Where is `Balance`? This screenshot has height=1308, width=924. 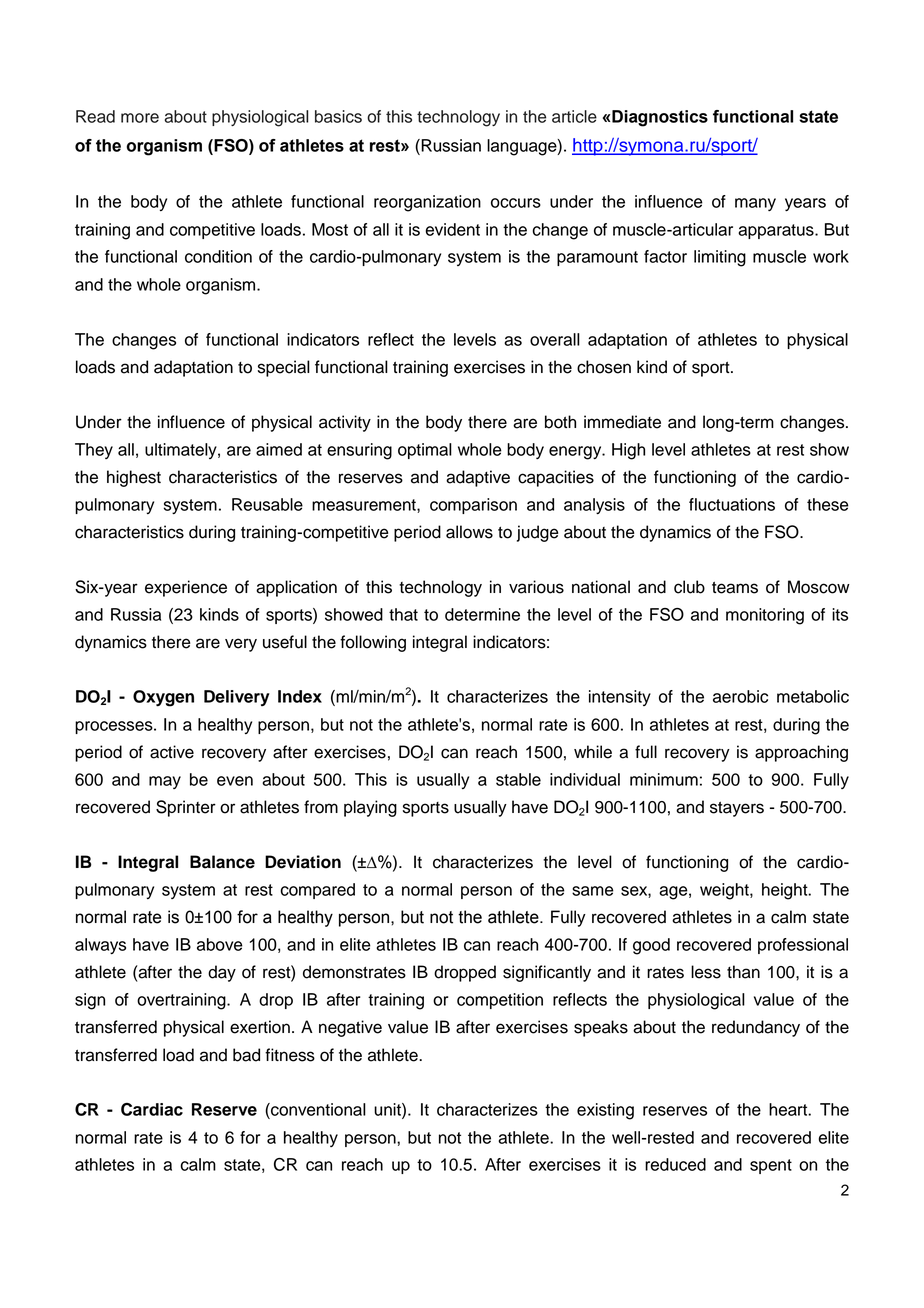
Balance is located at coordinates (222, 862).
